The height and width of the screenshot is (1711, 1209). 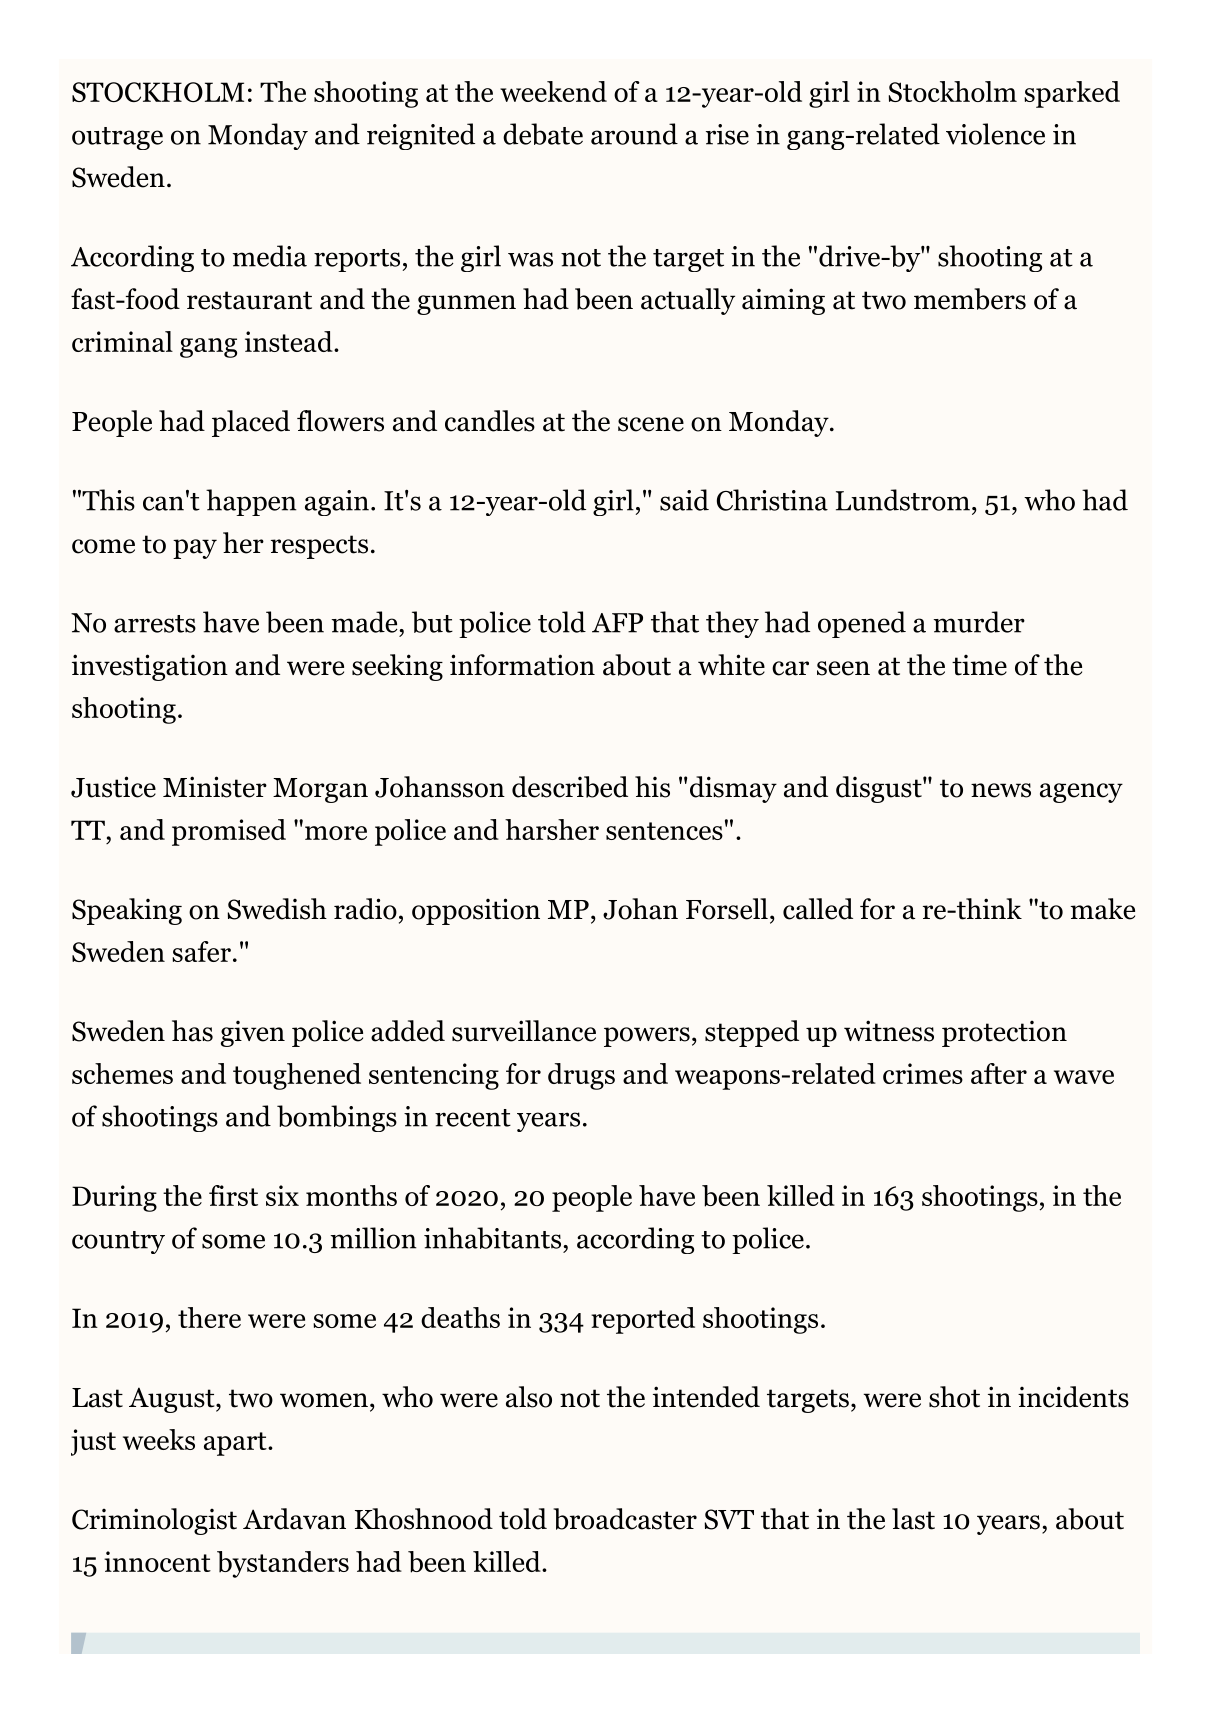 I want to click on time, so click(x=979, y=665).
